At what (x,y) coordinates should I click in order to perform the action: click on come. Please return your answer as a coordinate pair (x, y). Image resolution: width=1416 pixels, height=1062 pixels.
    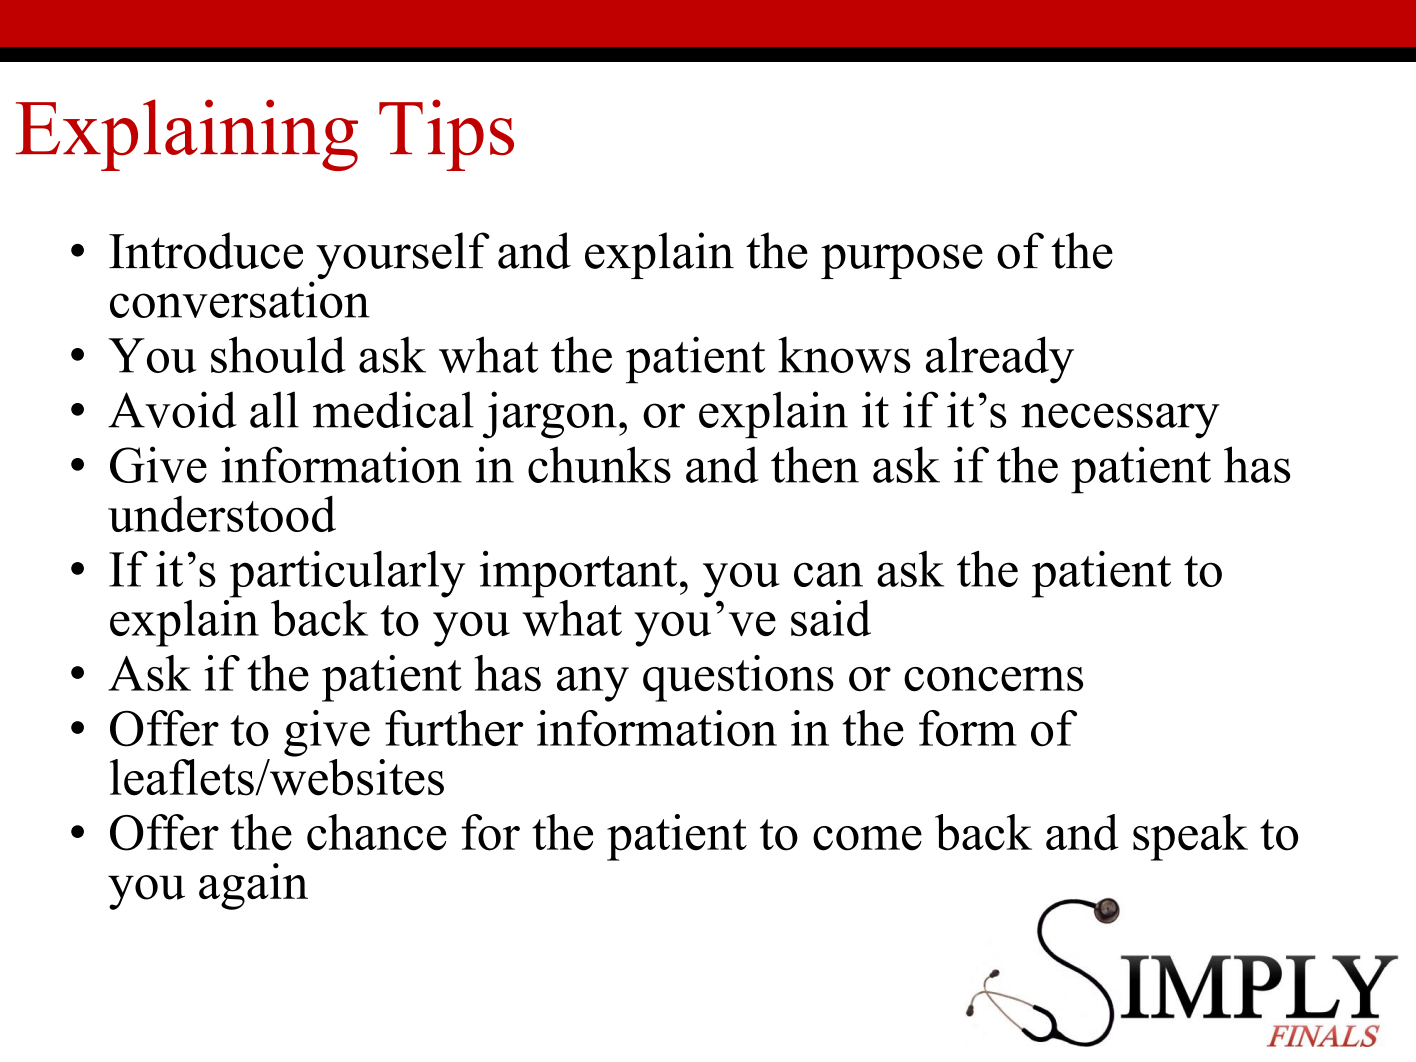
    Looking at the image, I should click on (867, 838).
